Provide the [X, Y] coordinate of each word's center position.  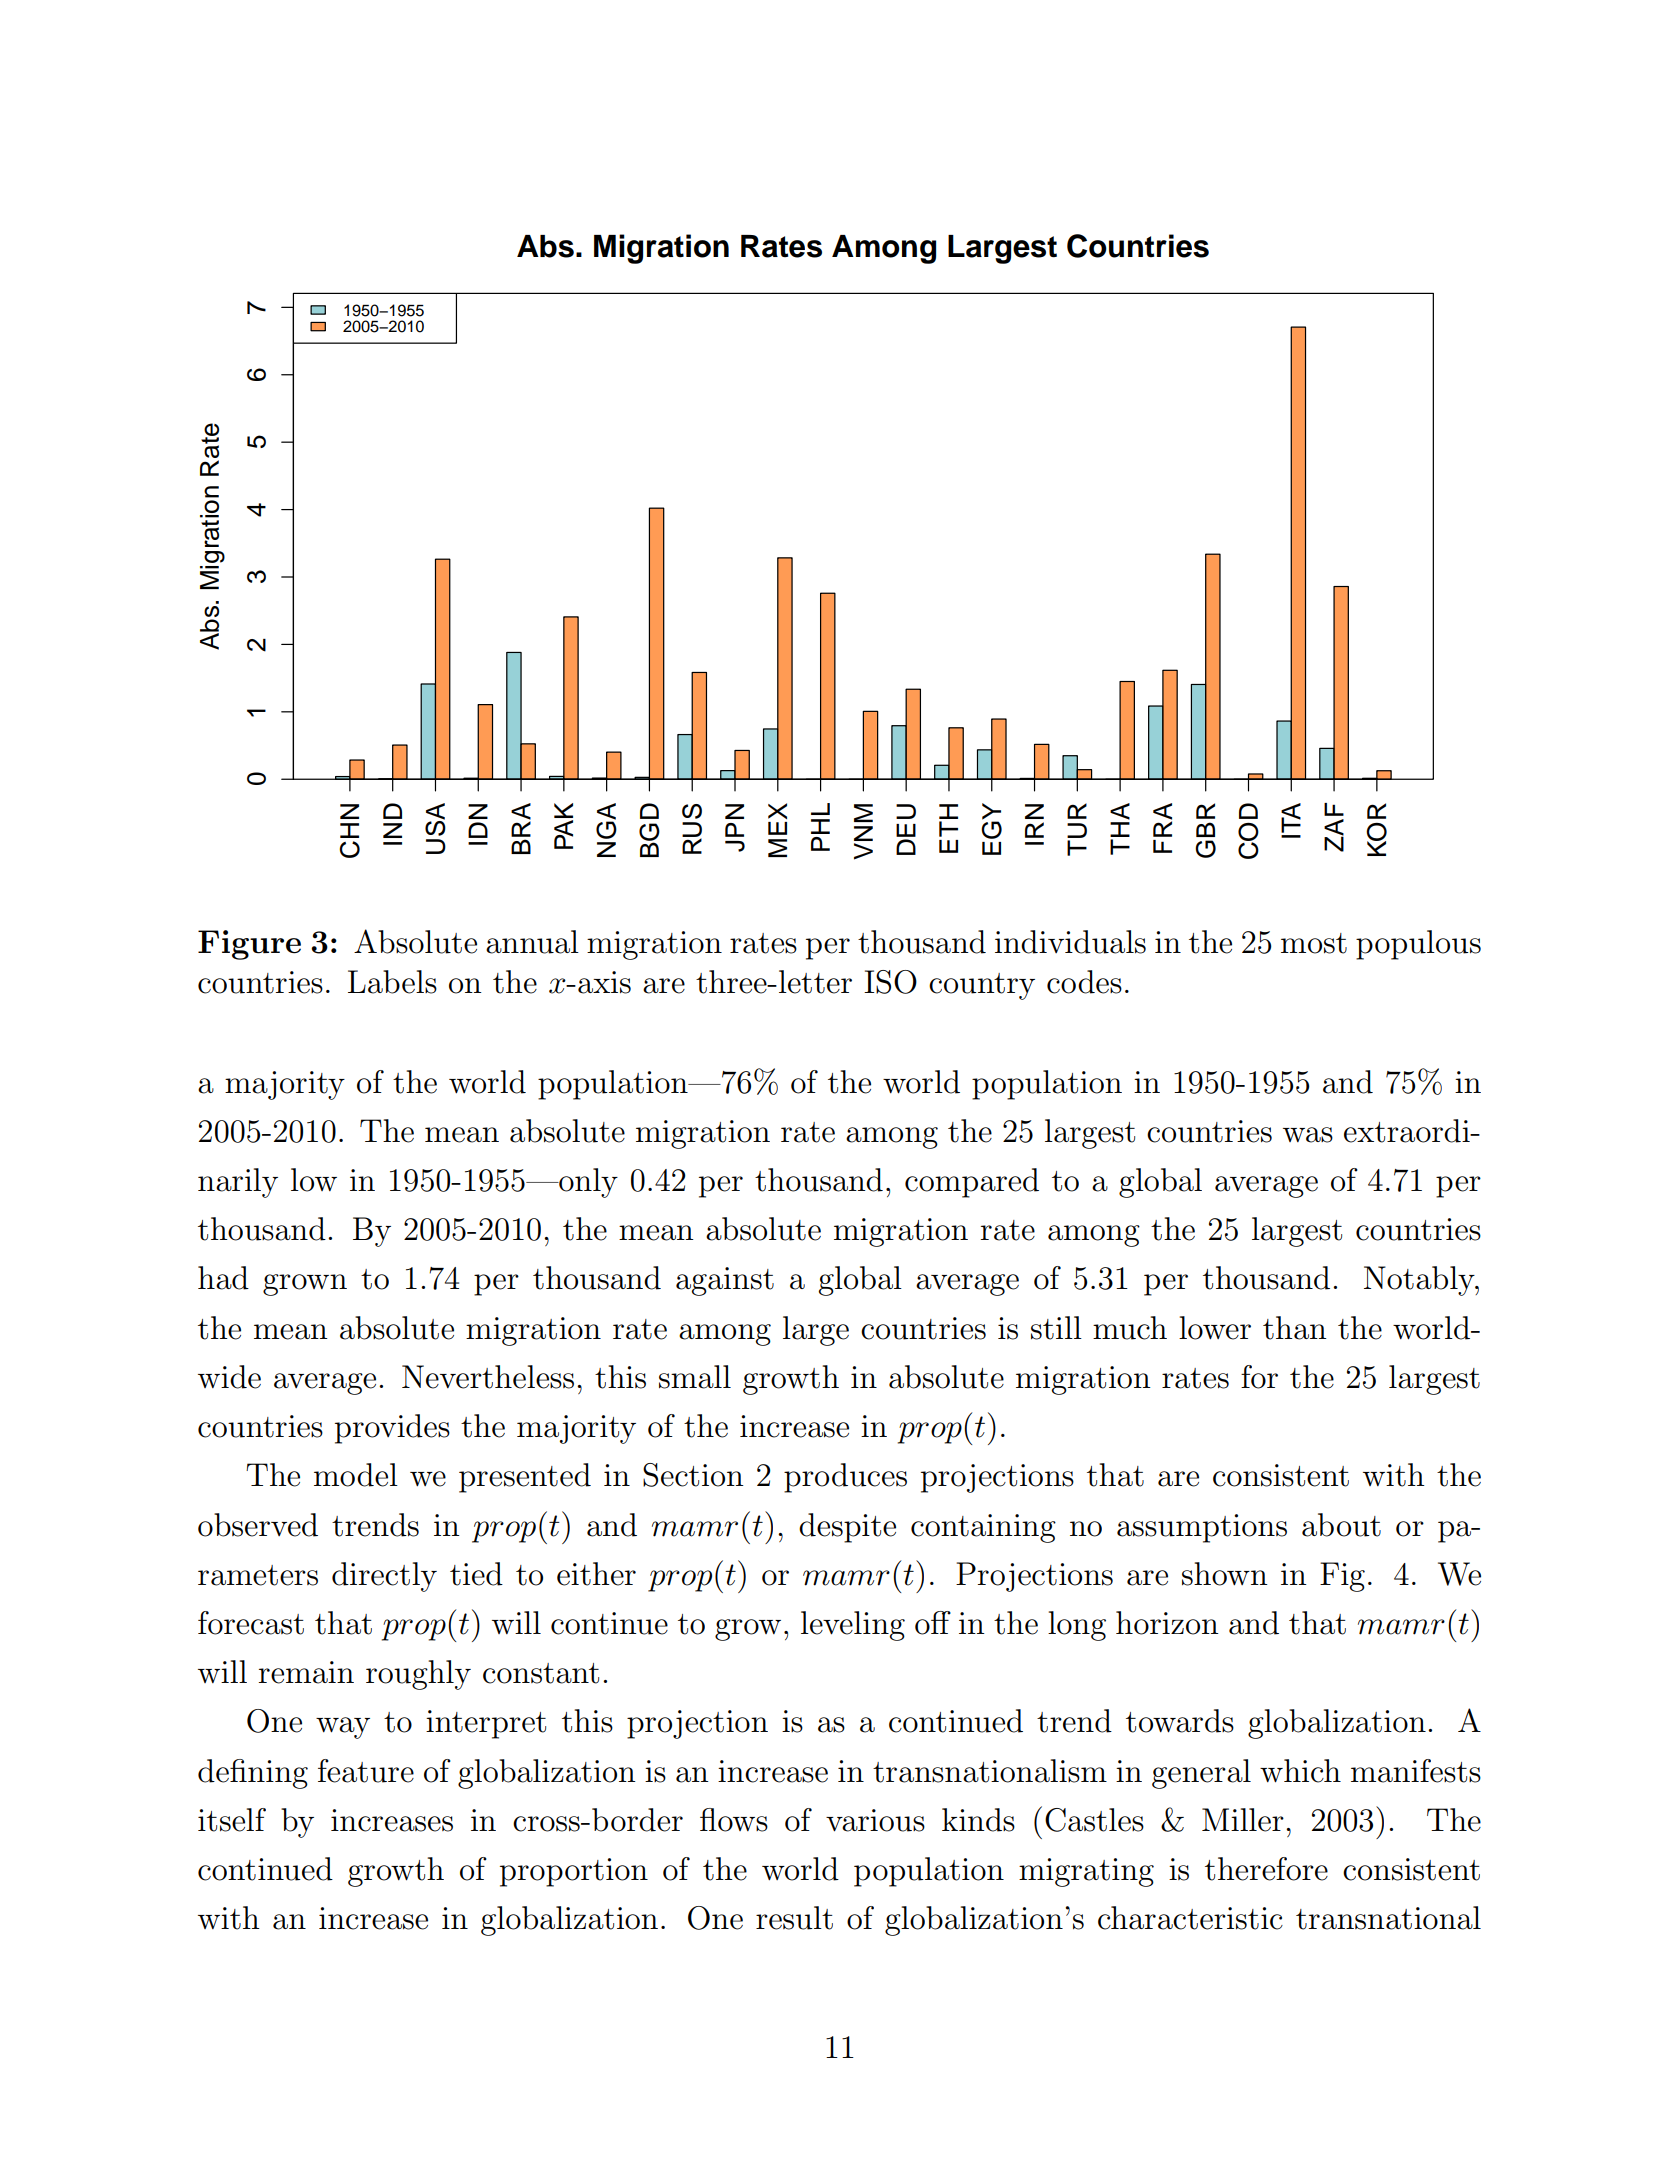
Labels [392, 982]
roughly [418, 1675]
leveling [853, 1626]
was [1308, 1135]
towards [1180, 1721]
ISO [890, 982]
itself [232, 1820]
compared [972, 1183]
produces [845, 1478]
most [1314, 943]
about [1341, 1525]
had [223, 1278]
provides [392, 1429]
